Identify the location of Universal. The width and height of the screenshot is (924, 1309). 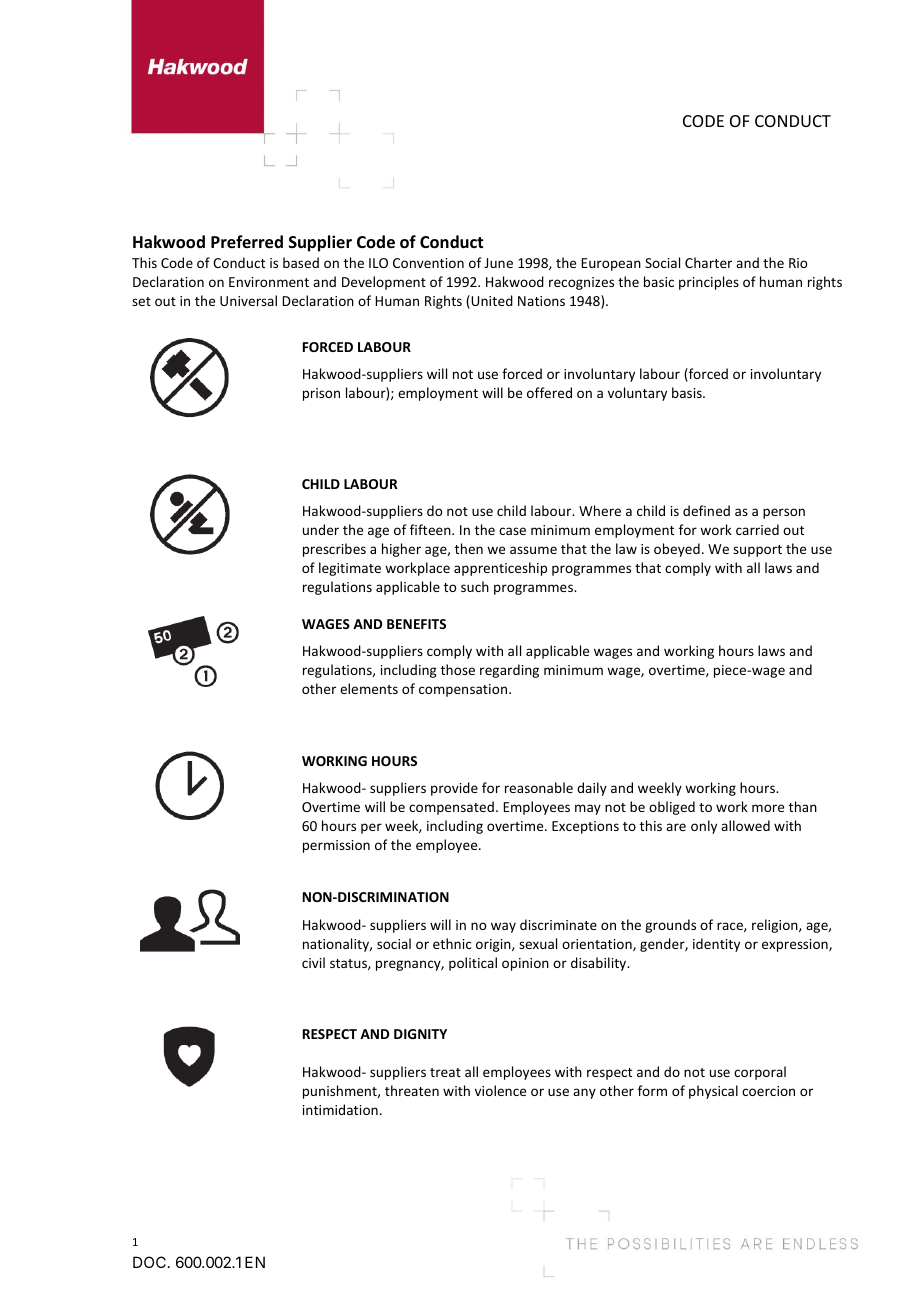
(248, 300).
